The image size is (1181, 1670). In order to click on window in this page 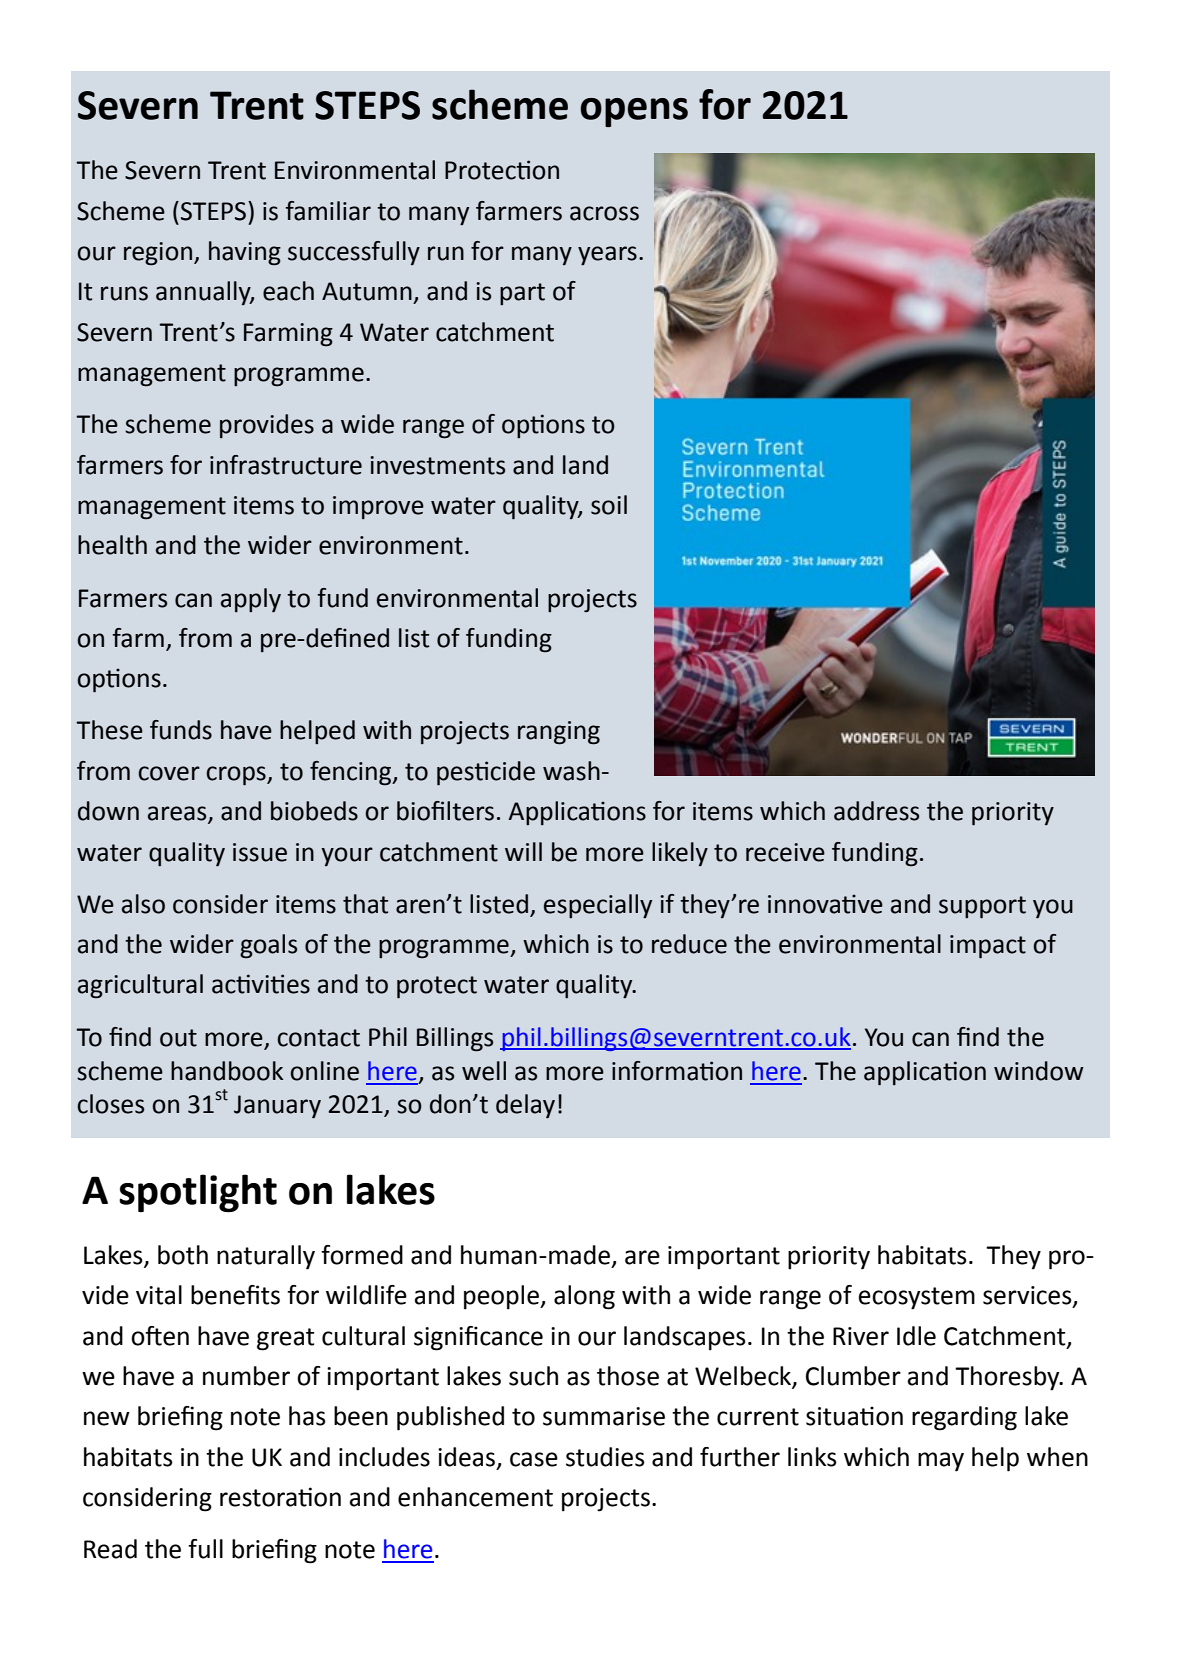, I will do `click(1039, 1071)`.
